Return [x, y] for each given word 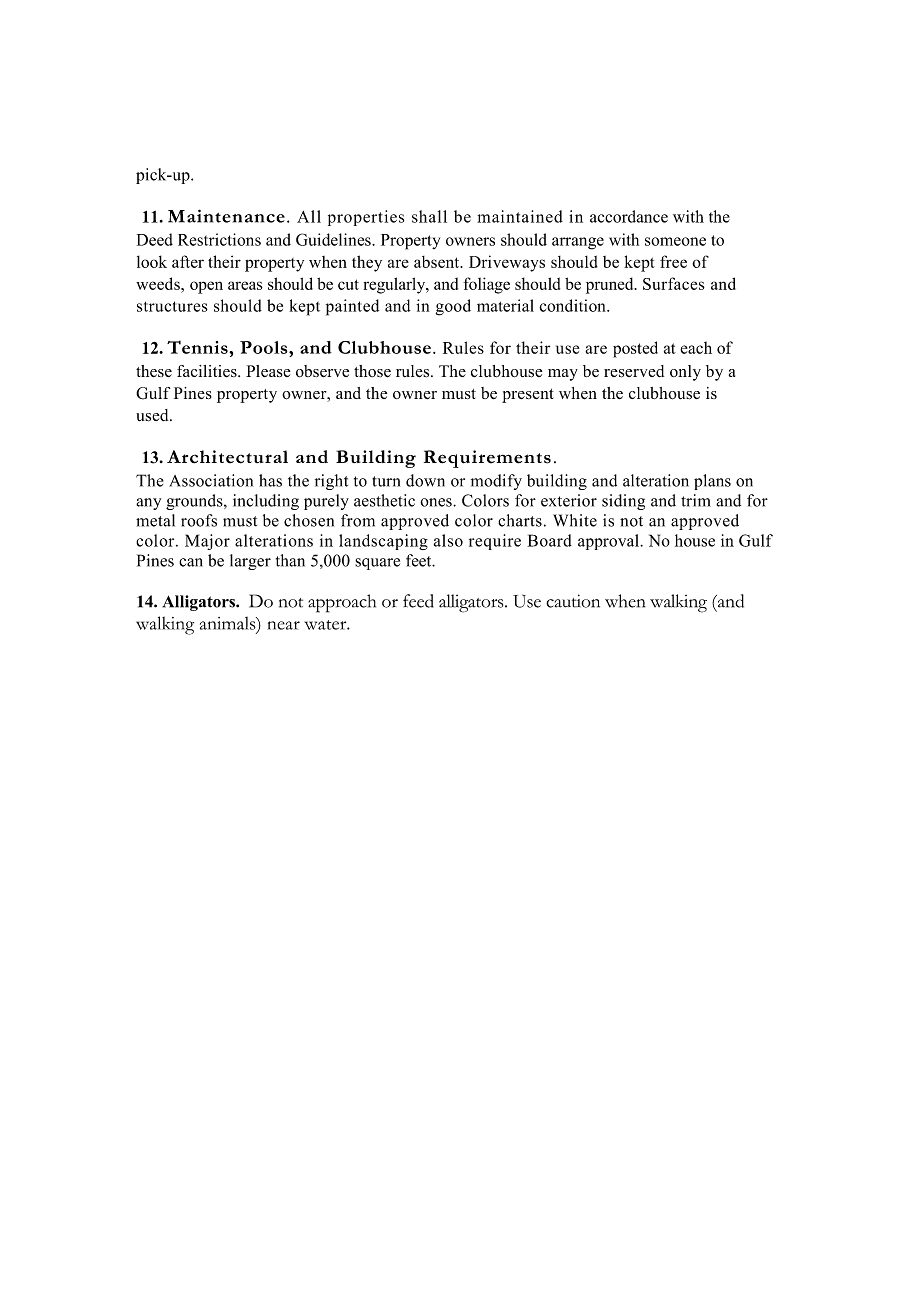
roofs [199, 520]
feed [418, 601]
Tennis [198, 347]
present [528, 396]
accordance [629, 216]
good [453, 307]
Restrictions [219, 239]
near [284, 625]
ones [437, 502]
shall [429, 216]
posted [635, 349]
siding [623, 502]
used [153, 415]
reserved [634, 371]
